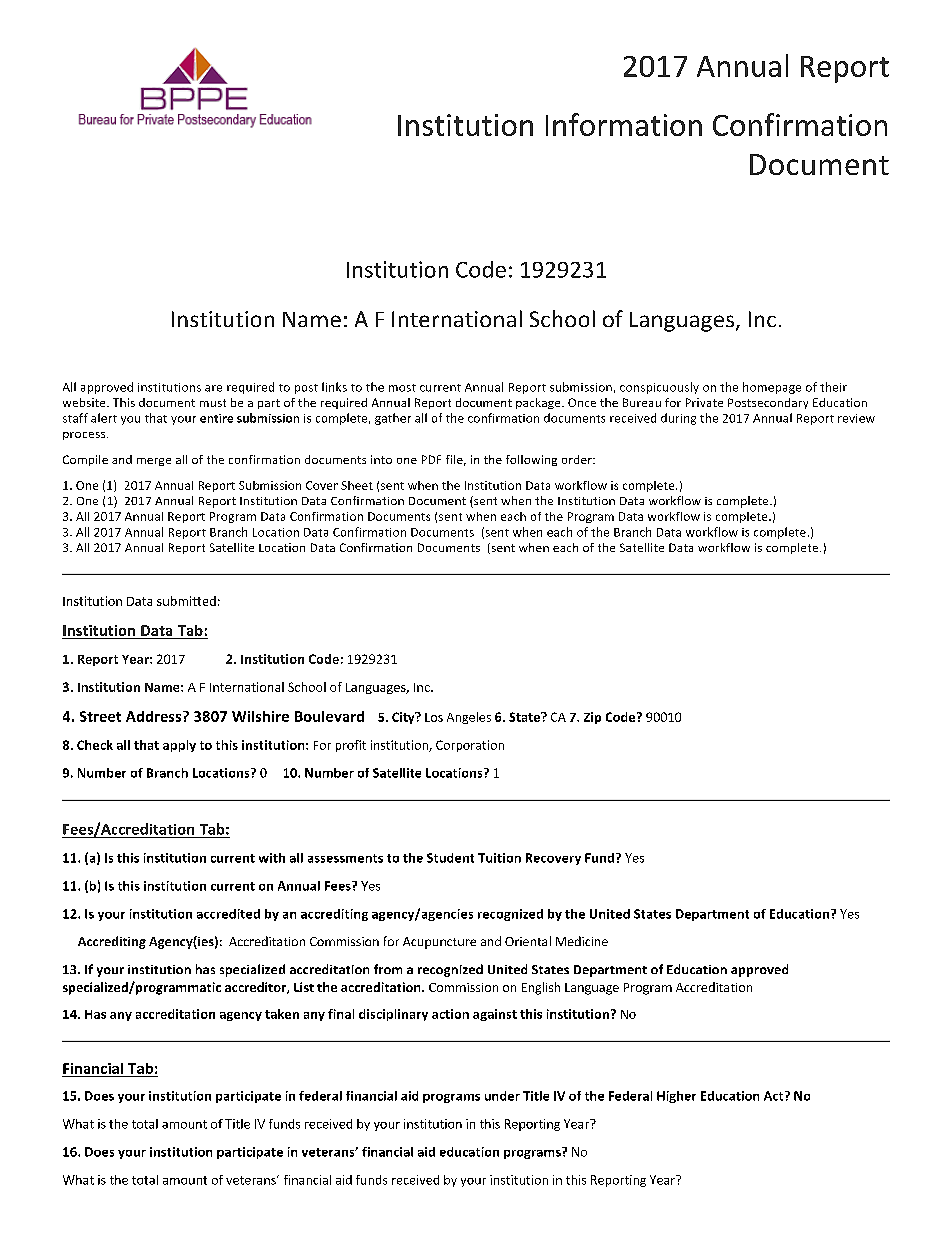 The width and height of the screenshot is (952, 1233). What do you see at coordinates (213, 388) in the screenshot?
I see `are` at bounding box center [213, 388].
